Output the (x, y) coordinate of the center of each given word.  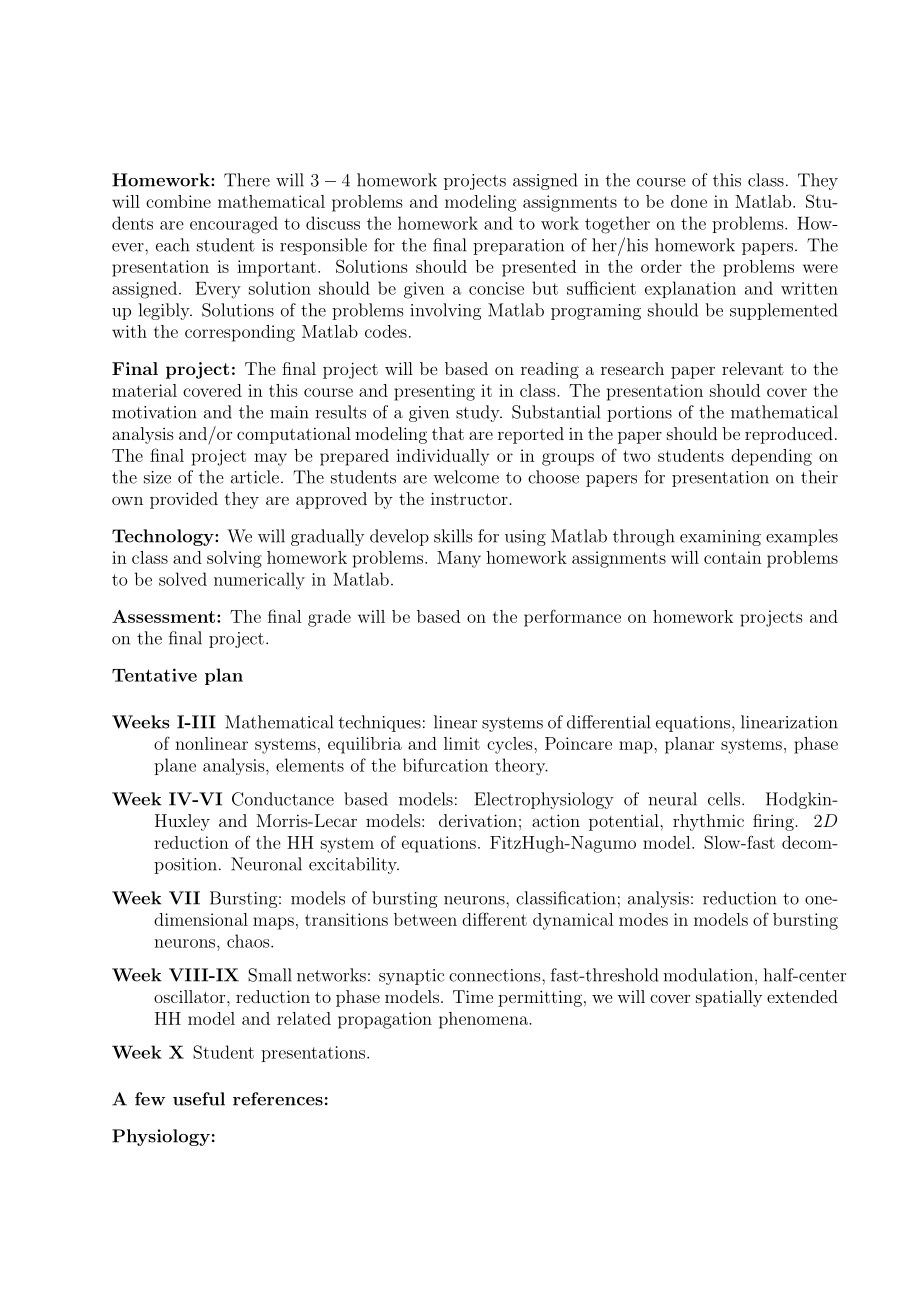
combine (178, 201)
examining (720, 538)
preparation (518, 247)
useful (199, 1099)
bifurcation (445, 765)
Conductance (283, 799)
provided (184, 500)
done (689, 201)
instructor (470, 498)
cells (725, 799)
